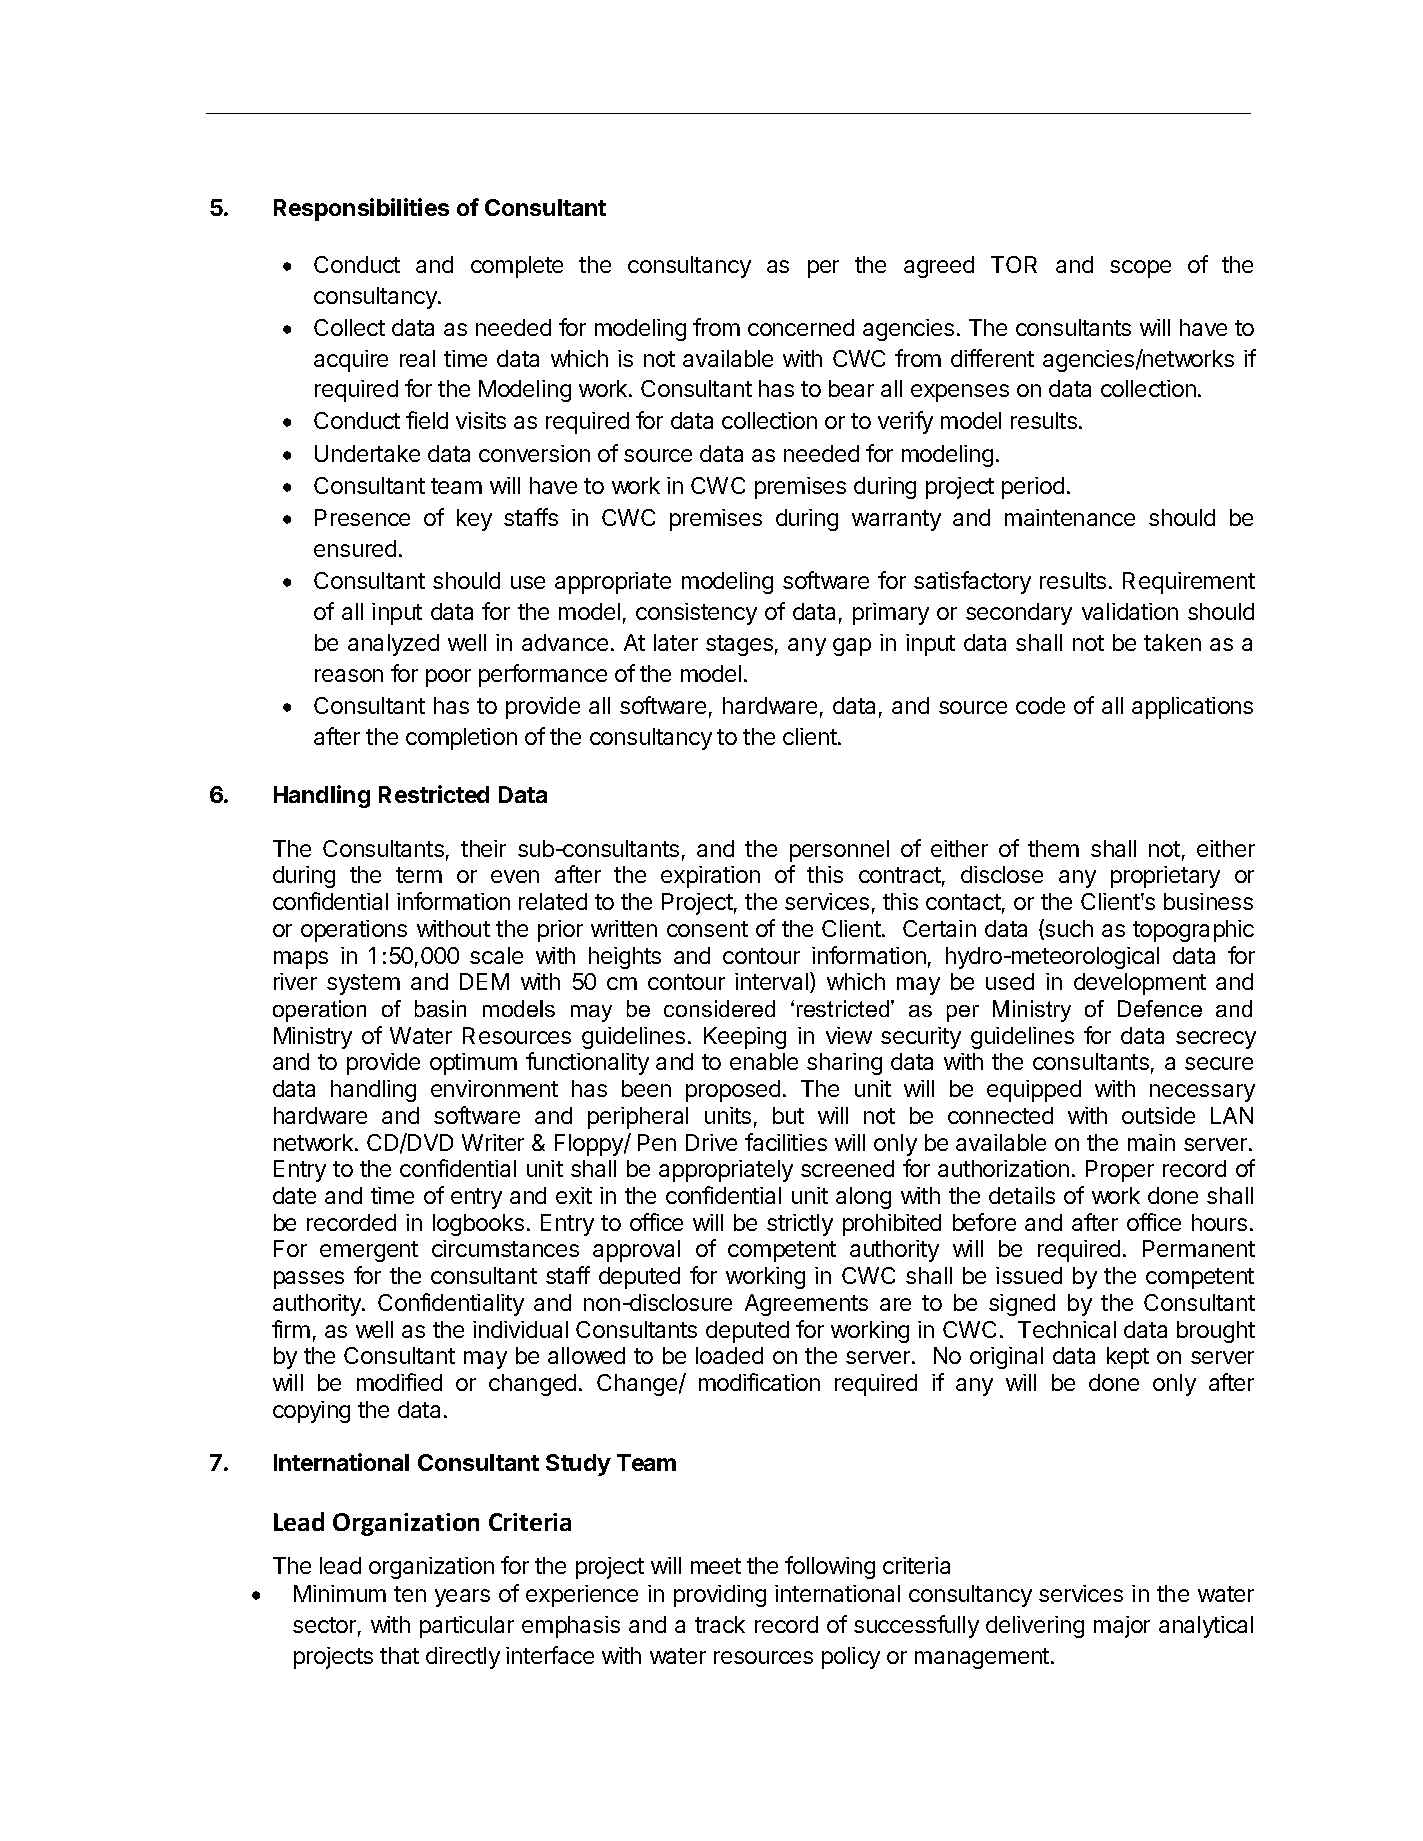 This page has height=1841, width=1423. What do you see at coordinates (361, 209) in the page?
I see `Responsibilities` at bounding box center [361, 209].
